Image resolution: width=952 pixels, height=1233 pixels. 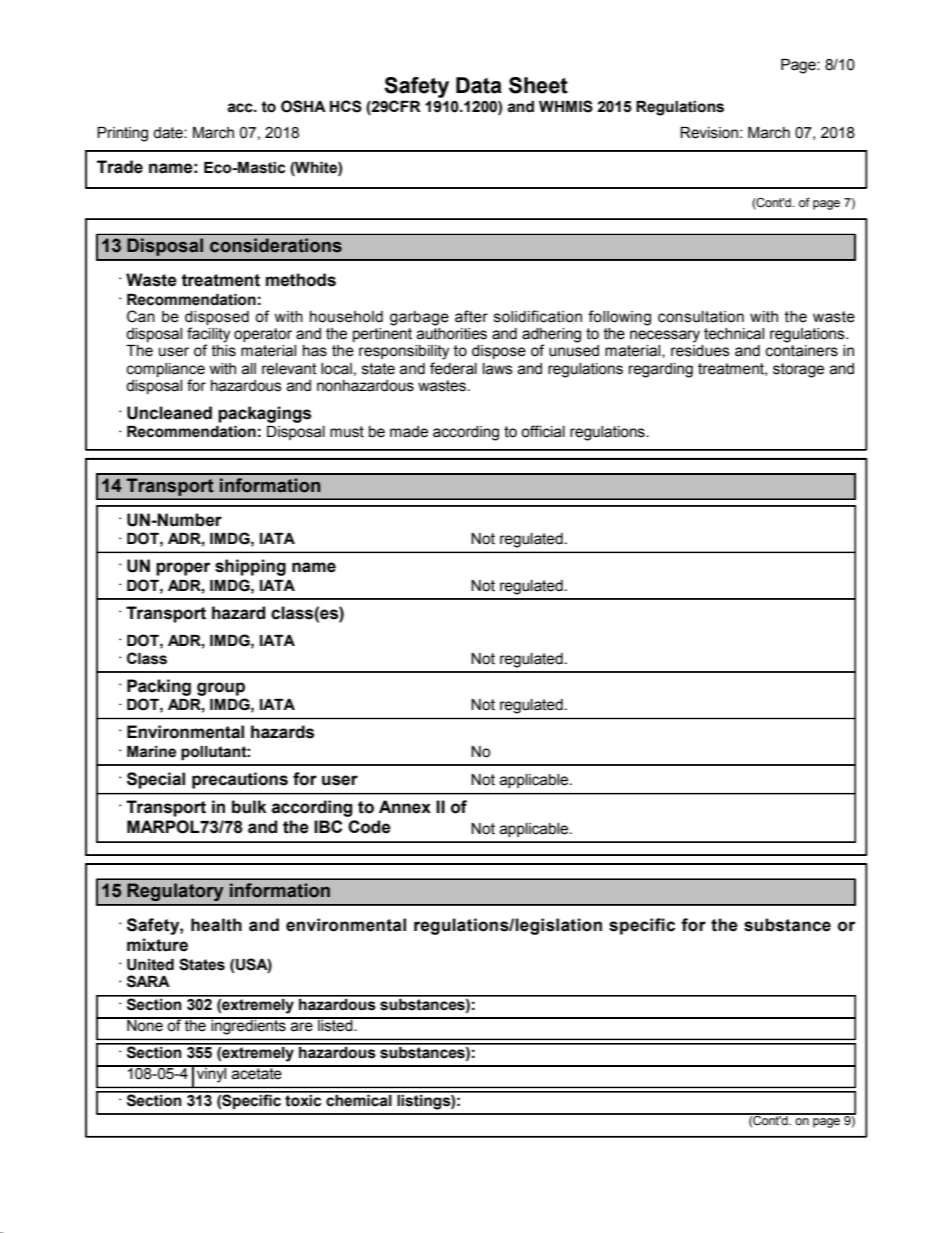 What do you see at coordinates (479, 85) in the image?
I see `Data` at bounding box center [479, 85].
